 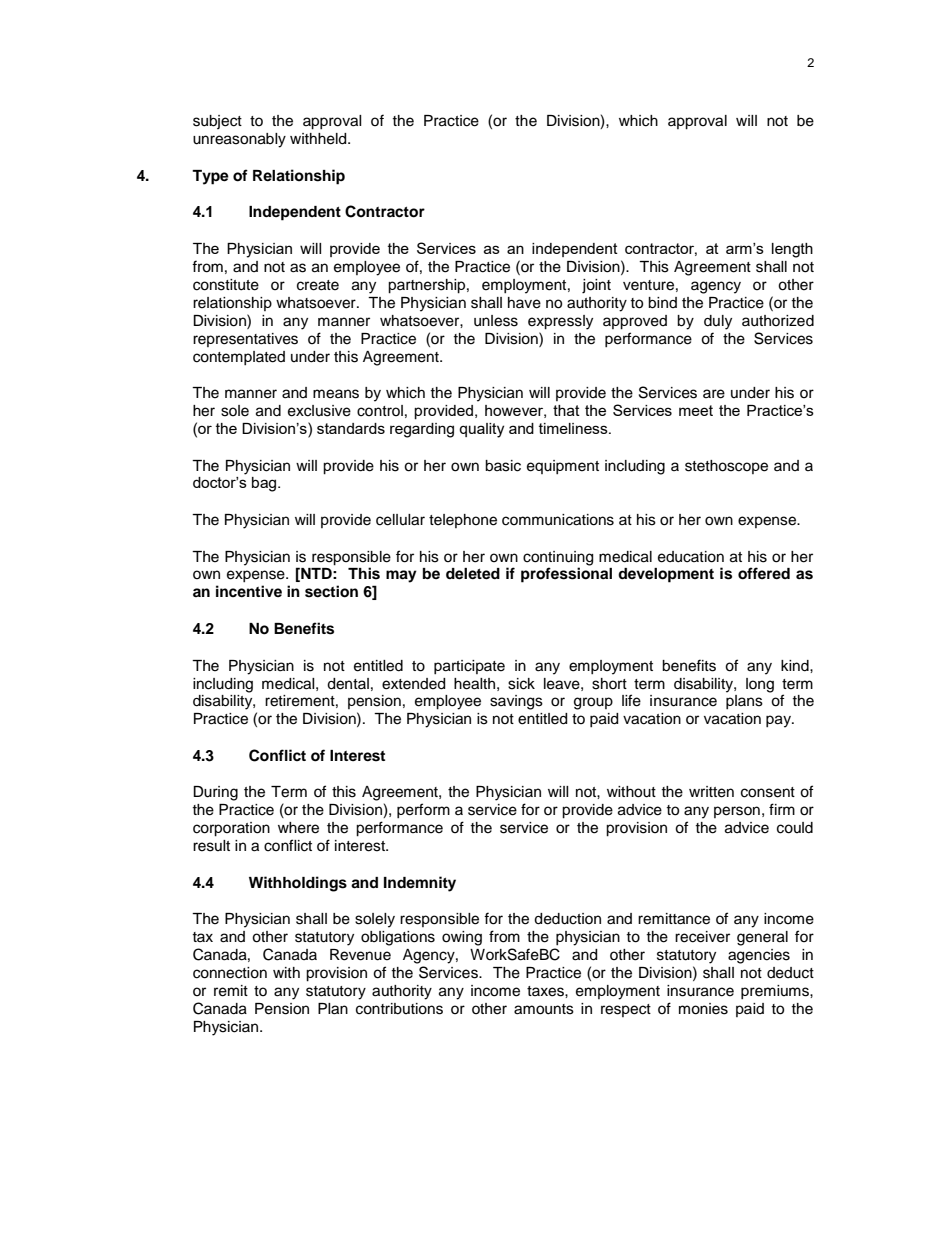 I want to click on unreasonably, so click(x=239, y=140).
